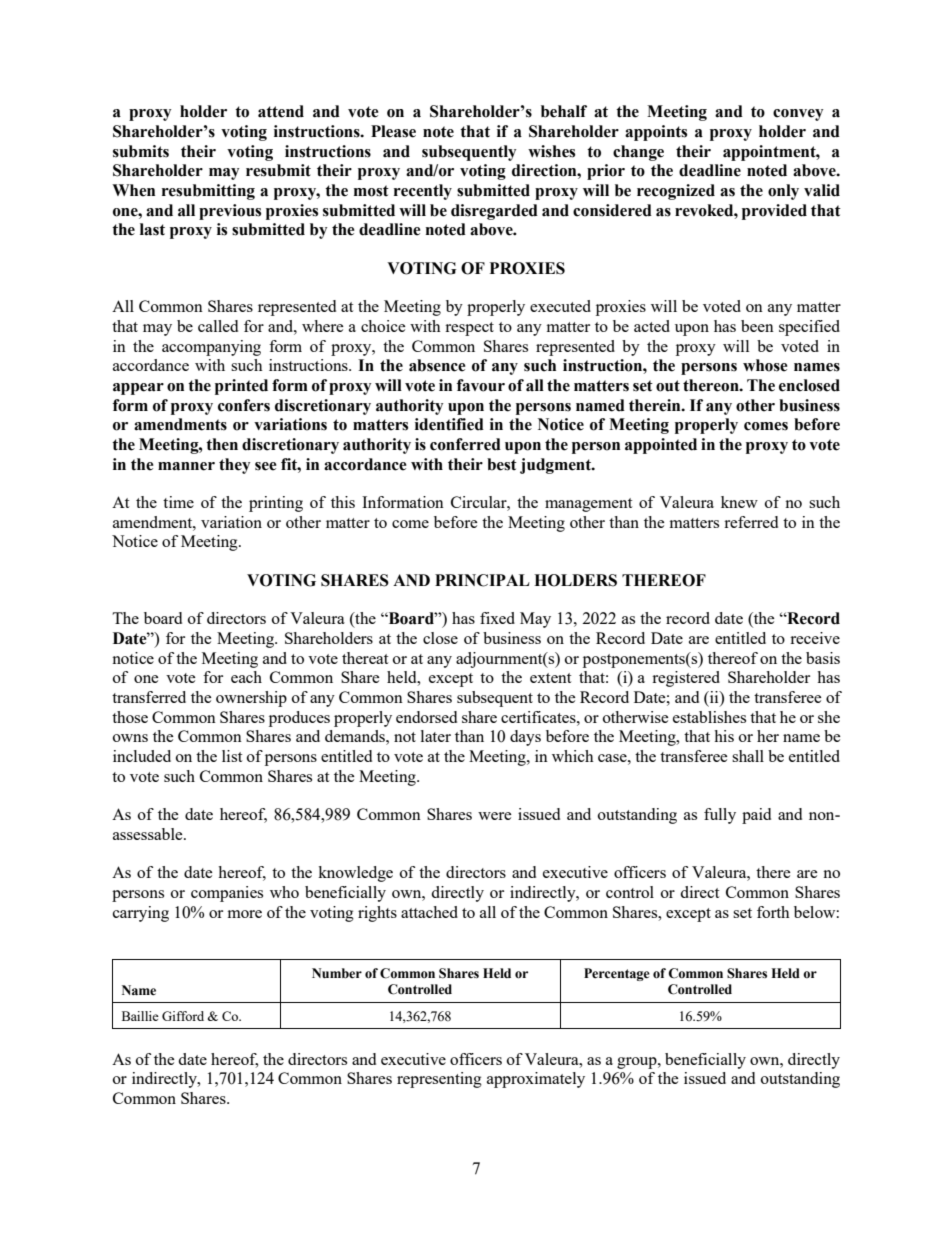 This screenshot has height=1233, width=952. What do you see at coordinates (246, 677) in the screenshot?
I see `each` at bounding box center [246, 677].
